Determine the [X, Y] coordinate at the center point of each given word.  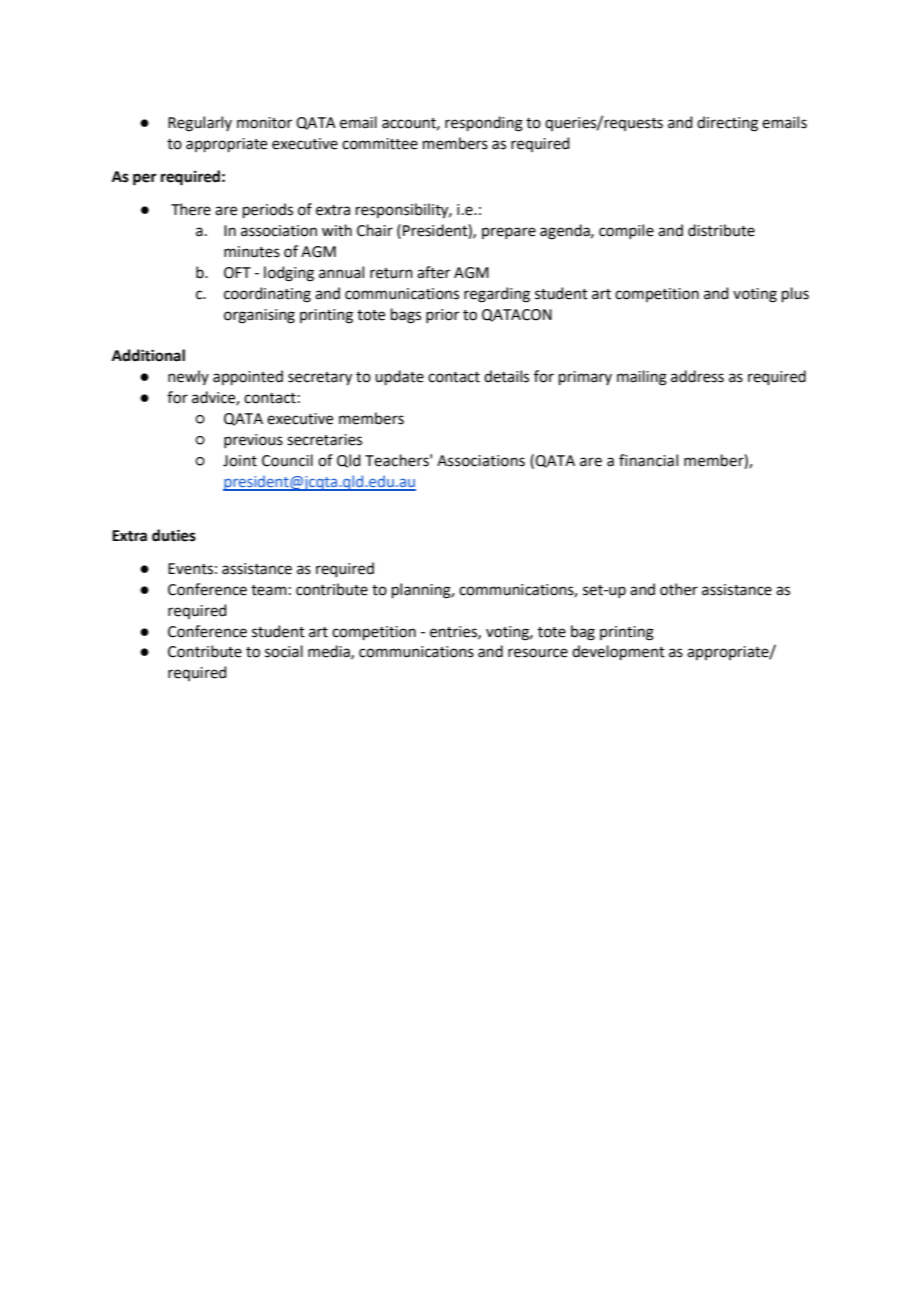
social [284, 651]
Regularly [200, 124]
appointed [248, 377]
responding [484, 124]
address [697, 376]
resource [538, 653]
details [506, 376]
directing [727, 124]
